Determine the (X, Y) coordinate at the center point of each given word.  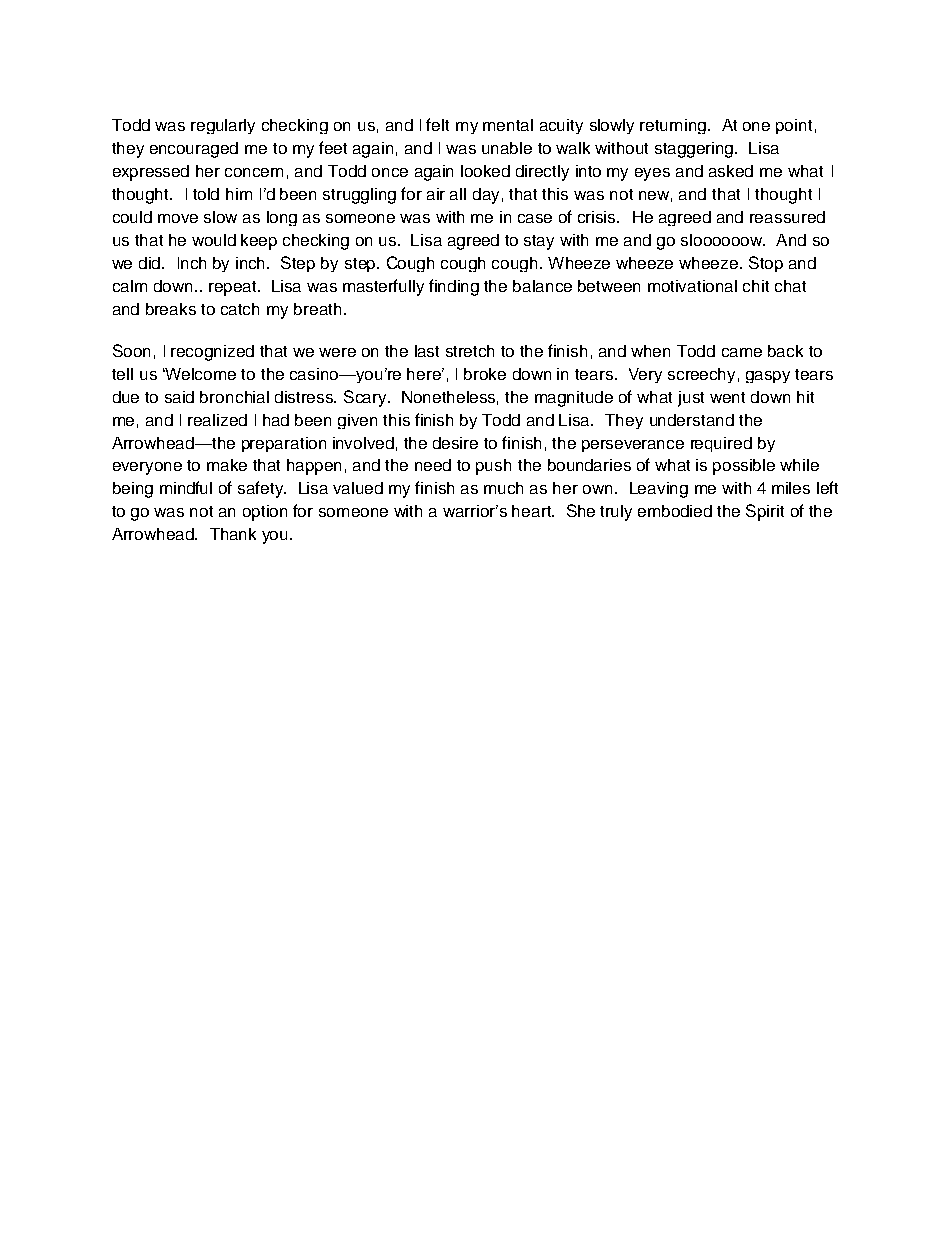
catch (240, 309)
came (742, 352)
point (794, 126)
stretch (470, 351)
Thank (233, 534)
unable (507, 148)
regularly (223, 126)
